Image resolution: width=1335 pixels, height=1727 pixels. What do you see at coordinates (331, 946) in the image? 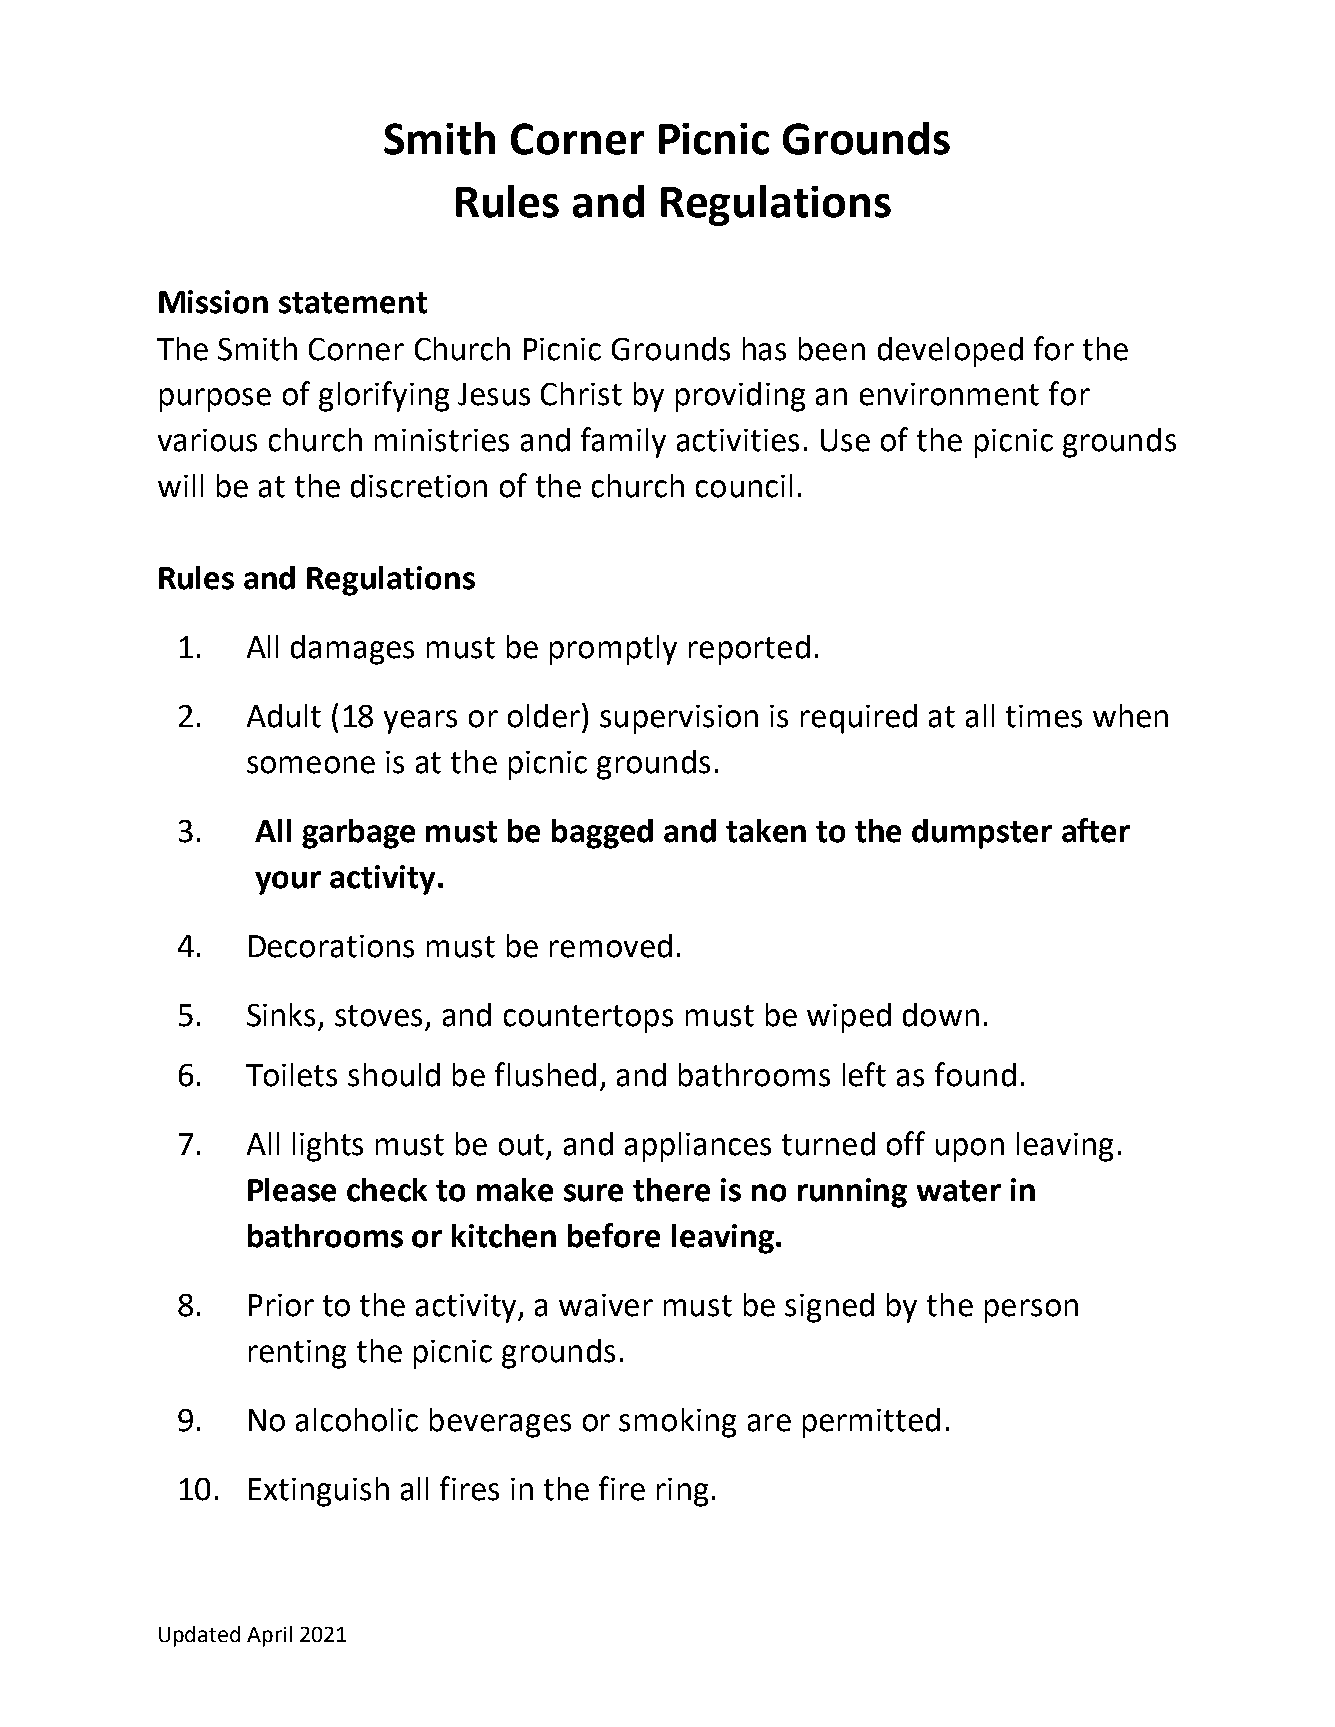
I see `Decorations` at bounding box center [331, 946].
